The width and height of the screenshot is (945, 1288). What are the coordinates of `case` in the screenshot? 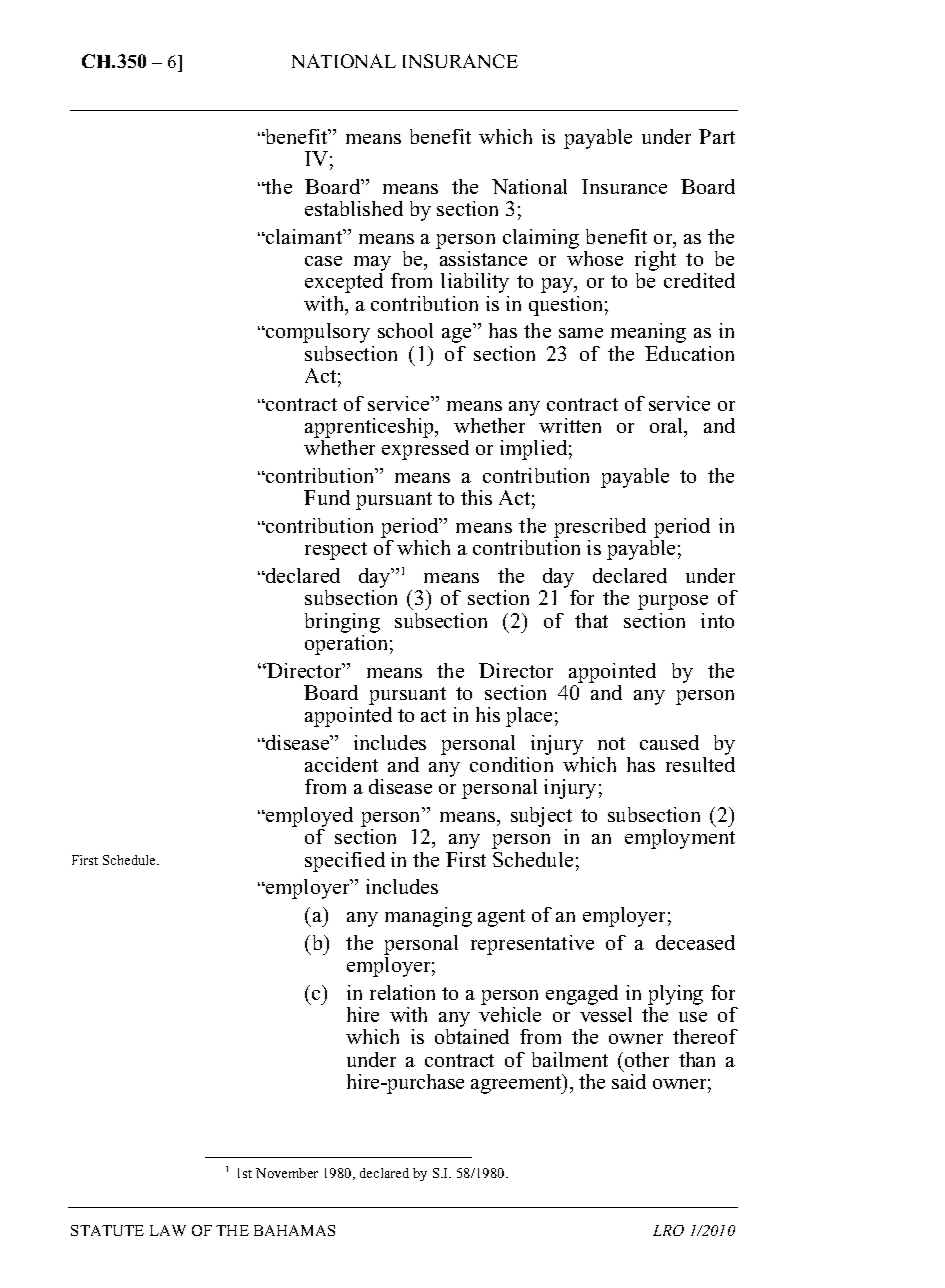 It's located at (323, 261).
